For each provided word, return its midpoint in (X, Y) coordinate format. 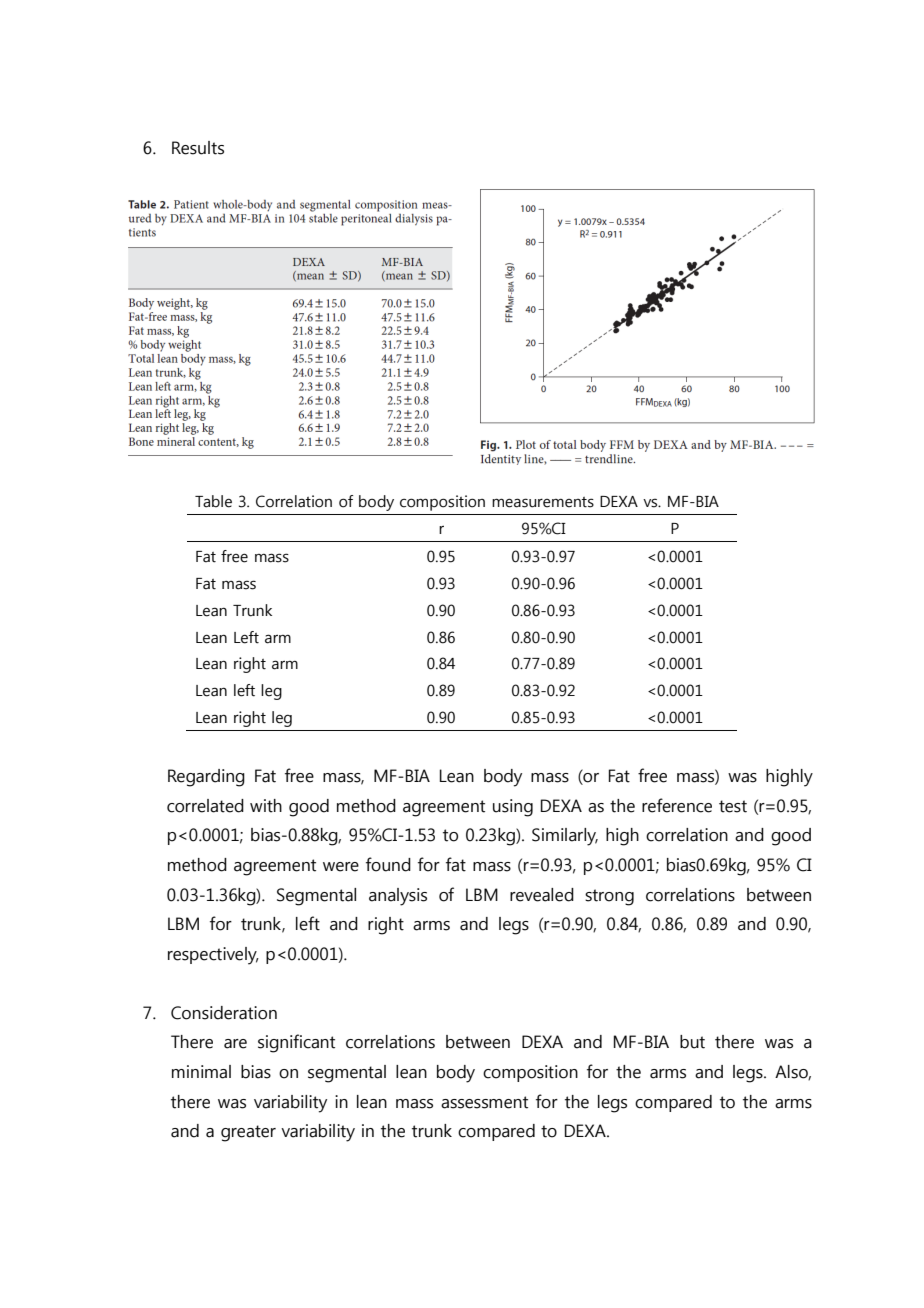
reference (677, 805)
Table (213, 501)
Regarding (206, 778)
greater (248, 1133)
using (513, 808)
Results (198, 148)
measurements (543, 502)
